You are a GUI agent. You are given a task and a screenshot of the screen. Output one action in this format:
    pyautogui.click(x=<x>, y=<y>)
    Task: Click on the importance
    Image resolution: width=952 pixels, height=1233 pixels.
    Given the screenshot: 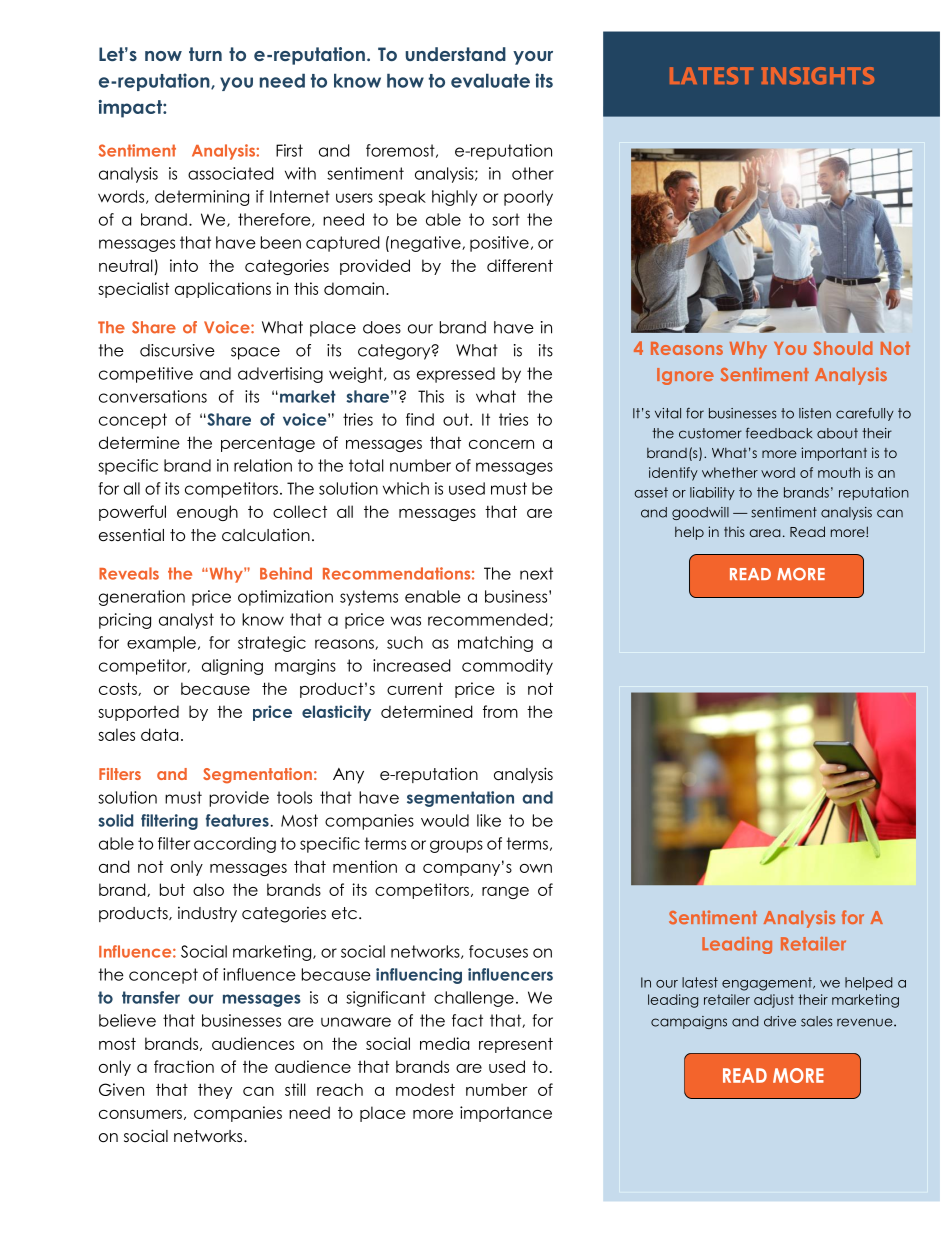 What is the action you would take?
    pyautogui.click(x=506, y=1114)
